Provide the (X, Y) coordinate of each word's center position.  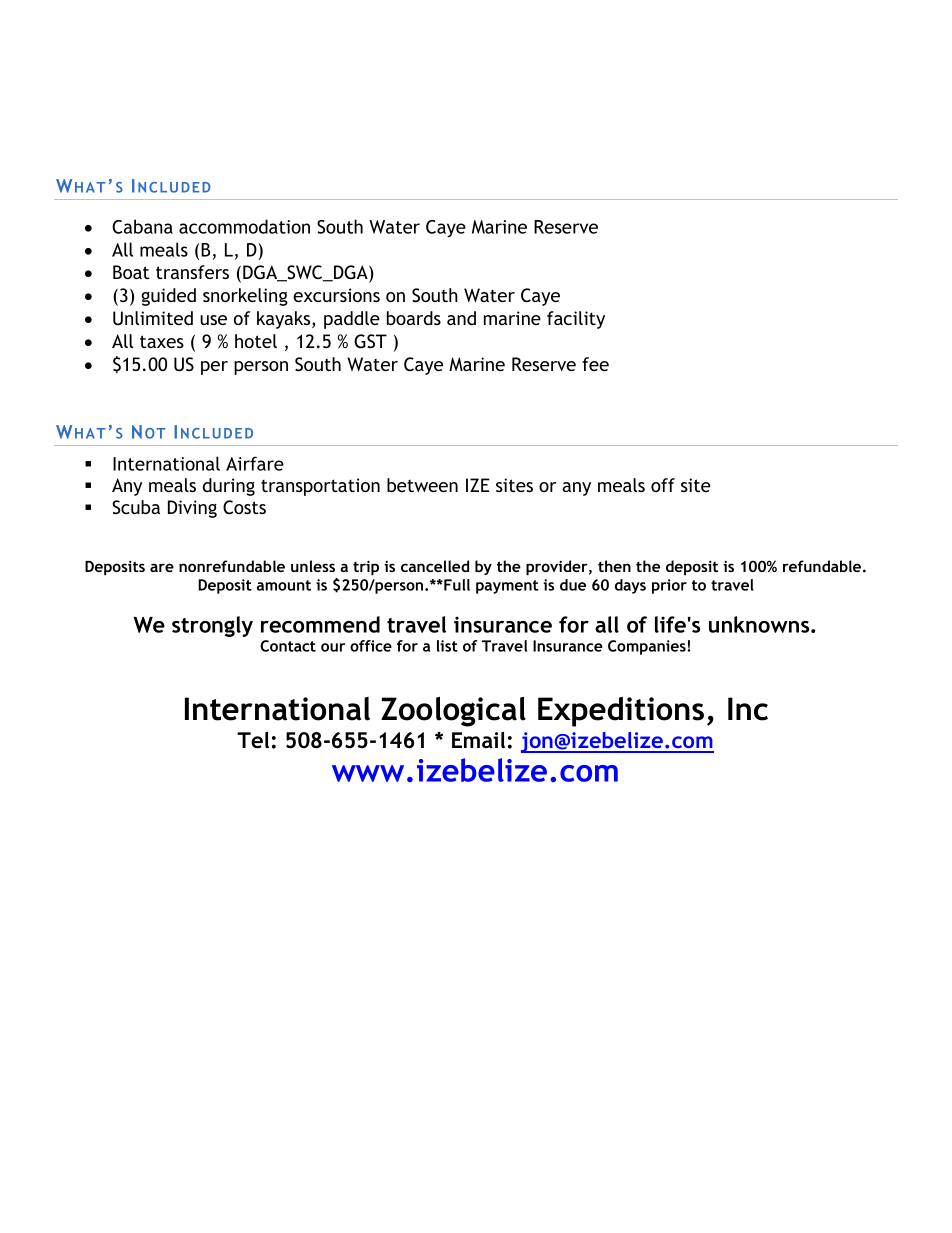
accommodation (244, 226)
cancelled (435, 566)
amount (284, 585)
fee (595, 364)
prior (669, 586)
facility (576, 320)
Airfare (255, 463)
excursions (336, 295)
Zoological (453, 712)
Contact (288, 646)
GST (370, 341)
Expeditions (621, 712)
